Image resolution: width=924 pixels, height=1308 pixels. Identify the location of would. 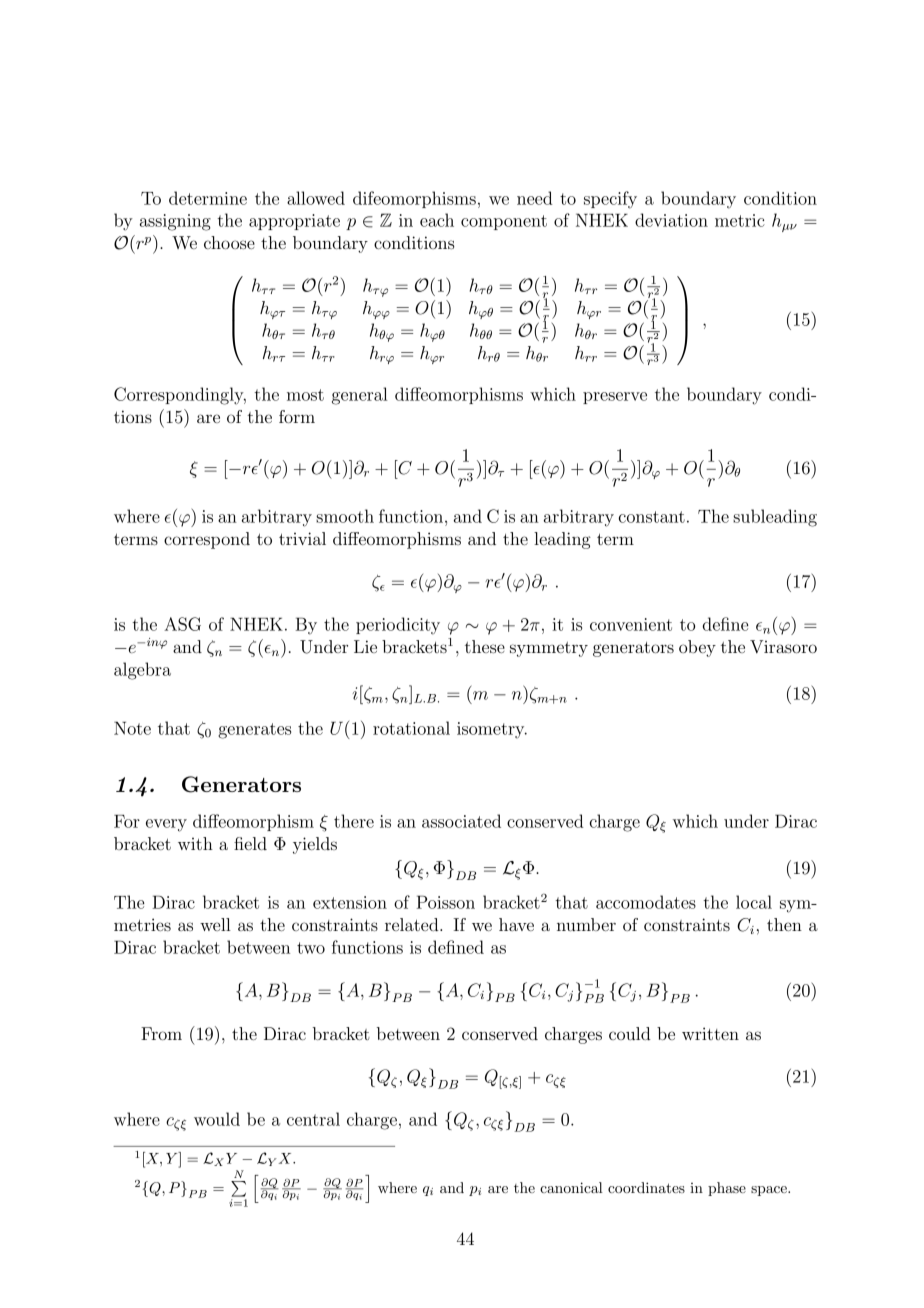
(217, 1119).
